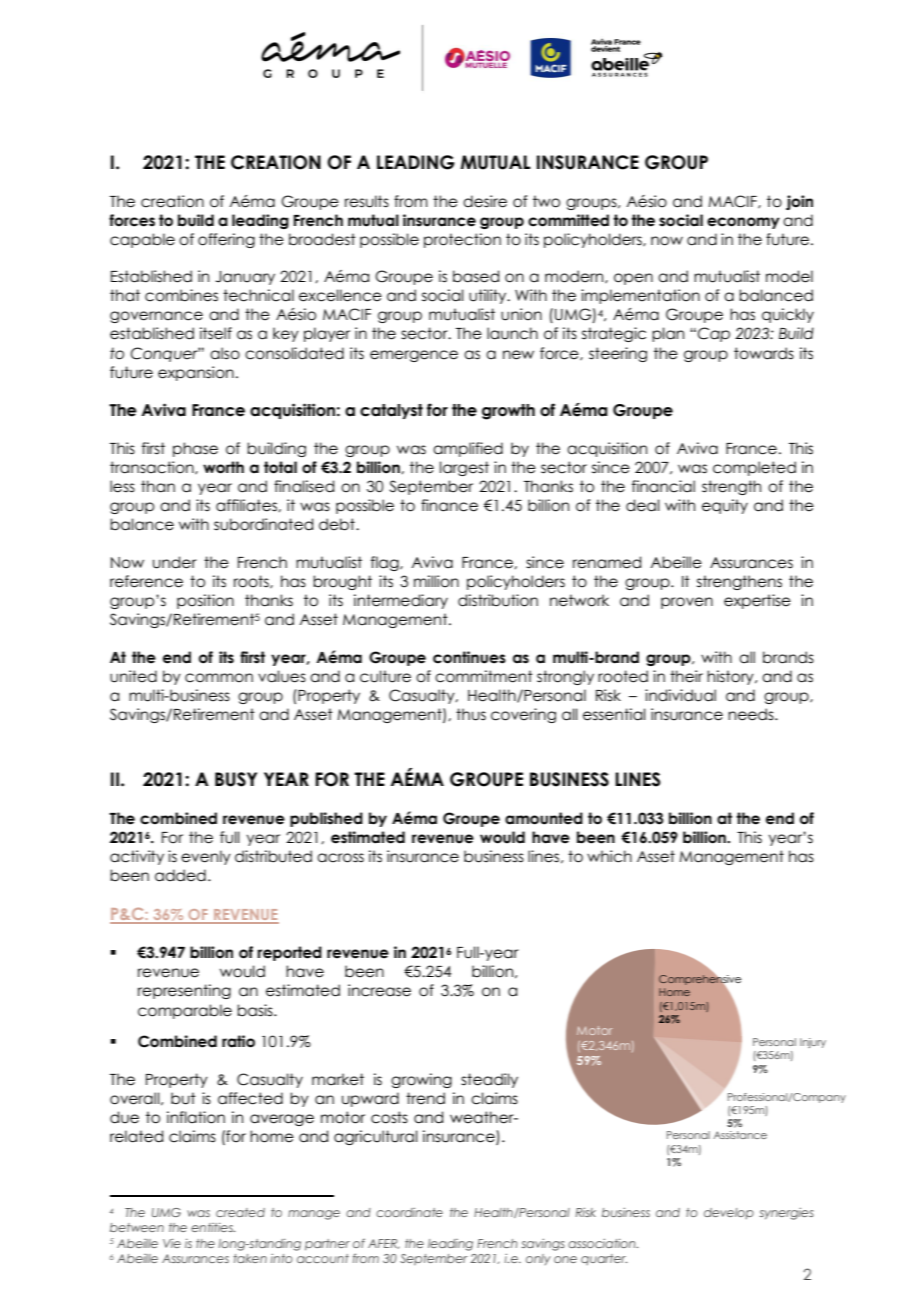 This screenshot has width=924, height=1308. Describe the element at coordinates (609, 856) in the screenshot. I see `which` at that location.
